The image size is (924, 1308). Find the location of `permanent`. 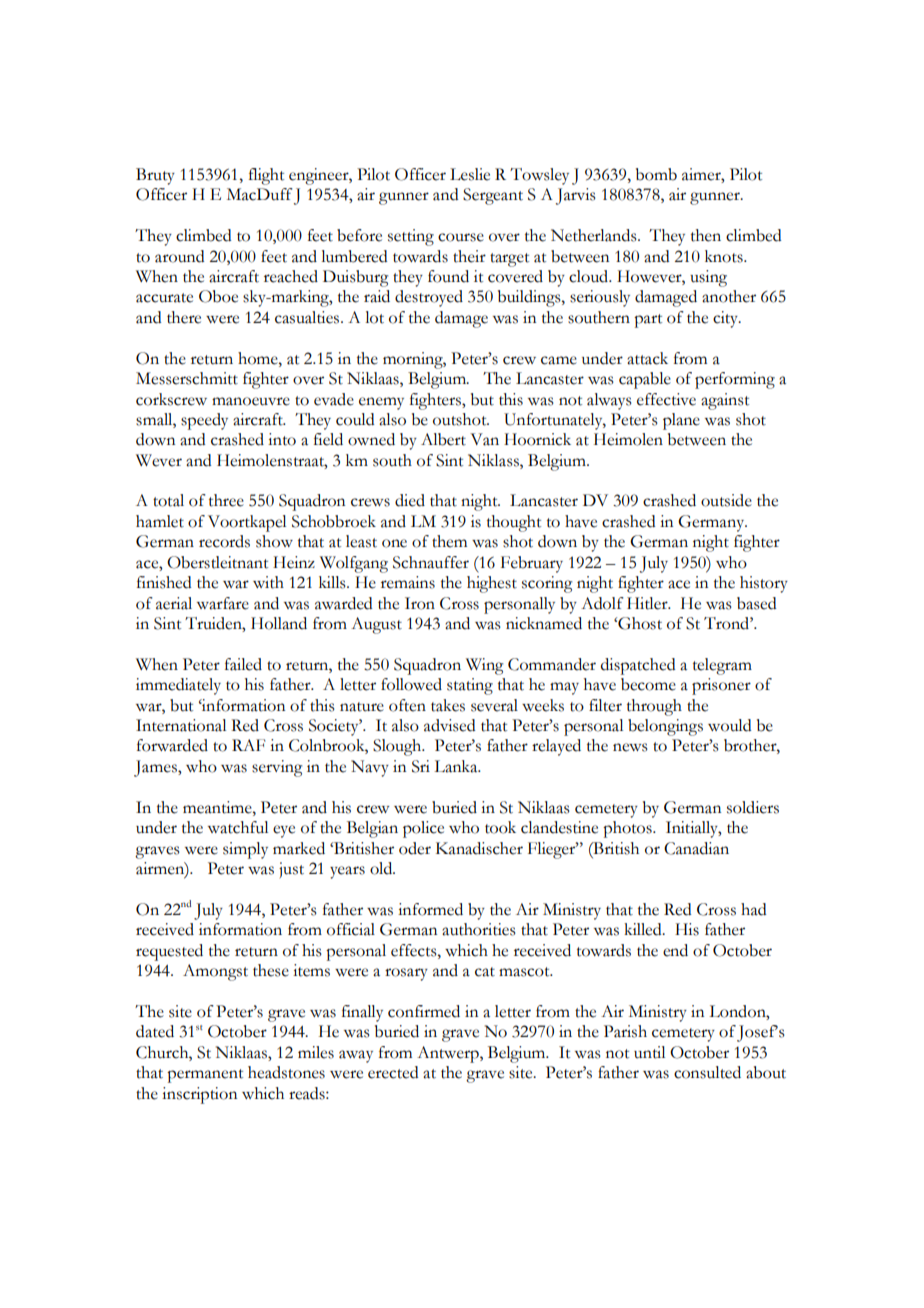

permanent is located at coordinates (205, 1076).
